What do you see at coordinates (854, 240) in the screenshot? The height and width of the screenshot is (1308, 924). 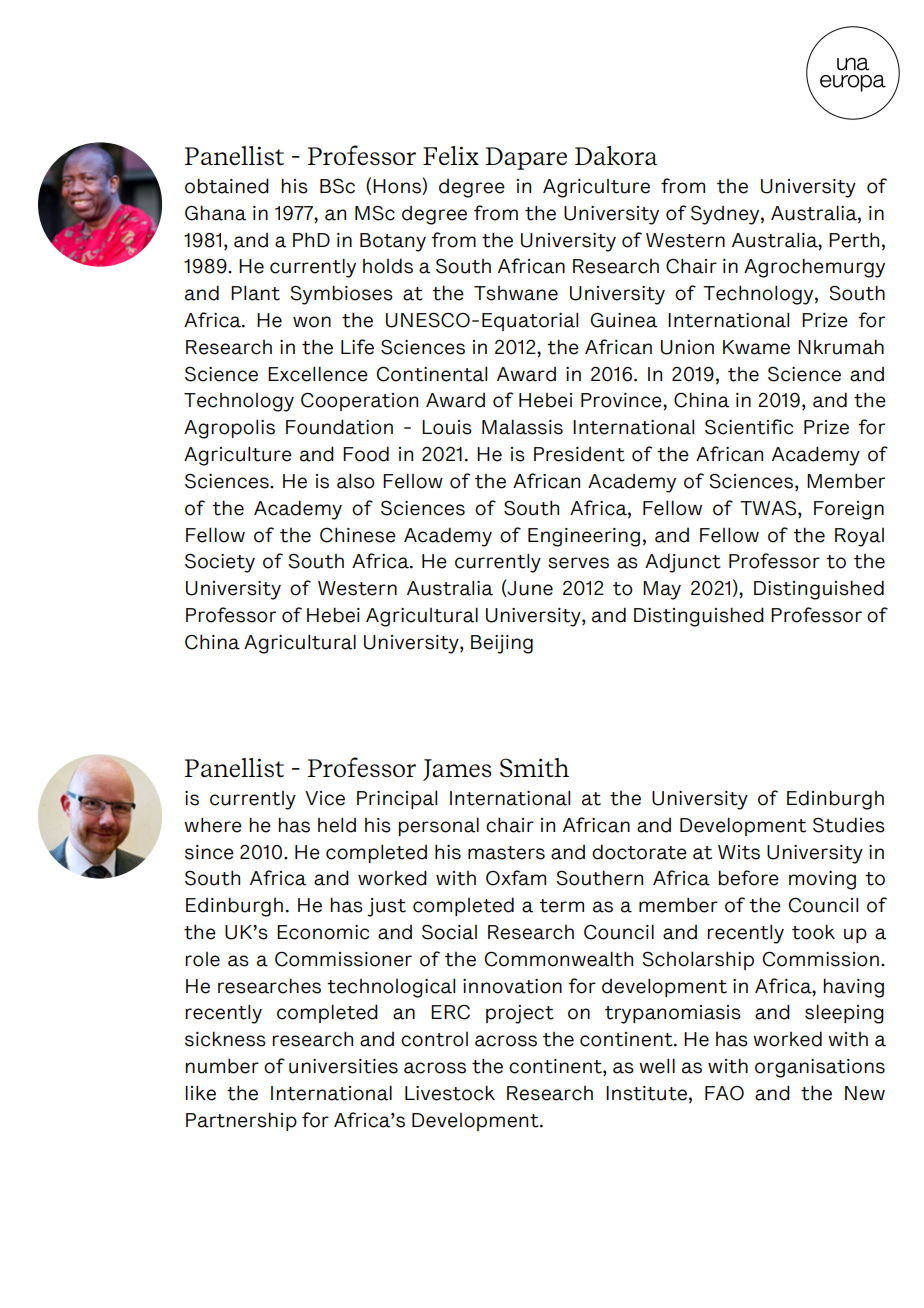 I see `Perth` at bounding box center [854, 240].
